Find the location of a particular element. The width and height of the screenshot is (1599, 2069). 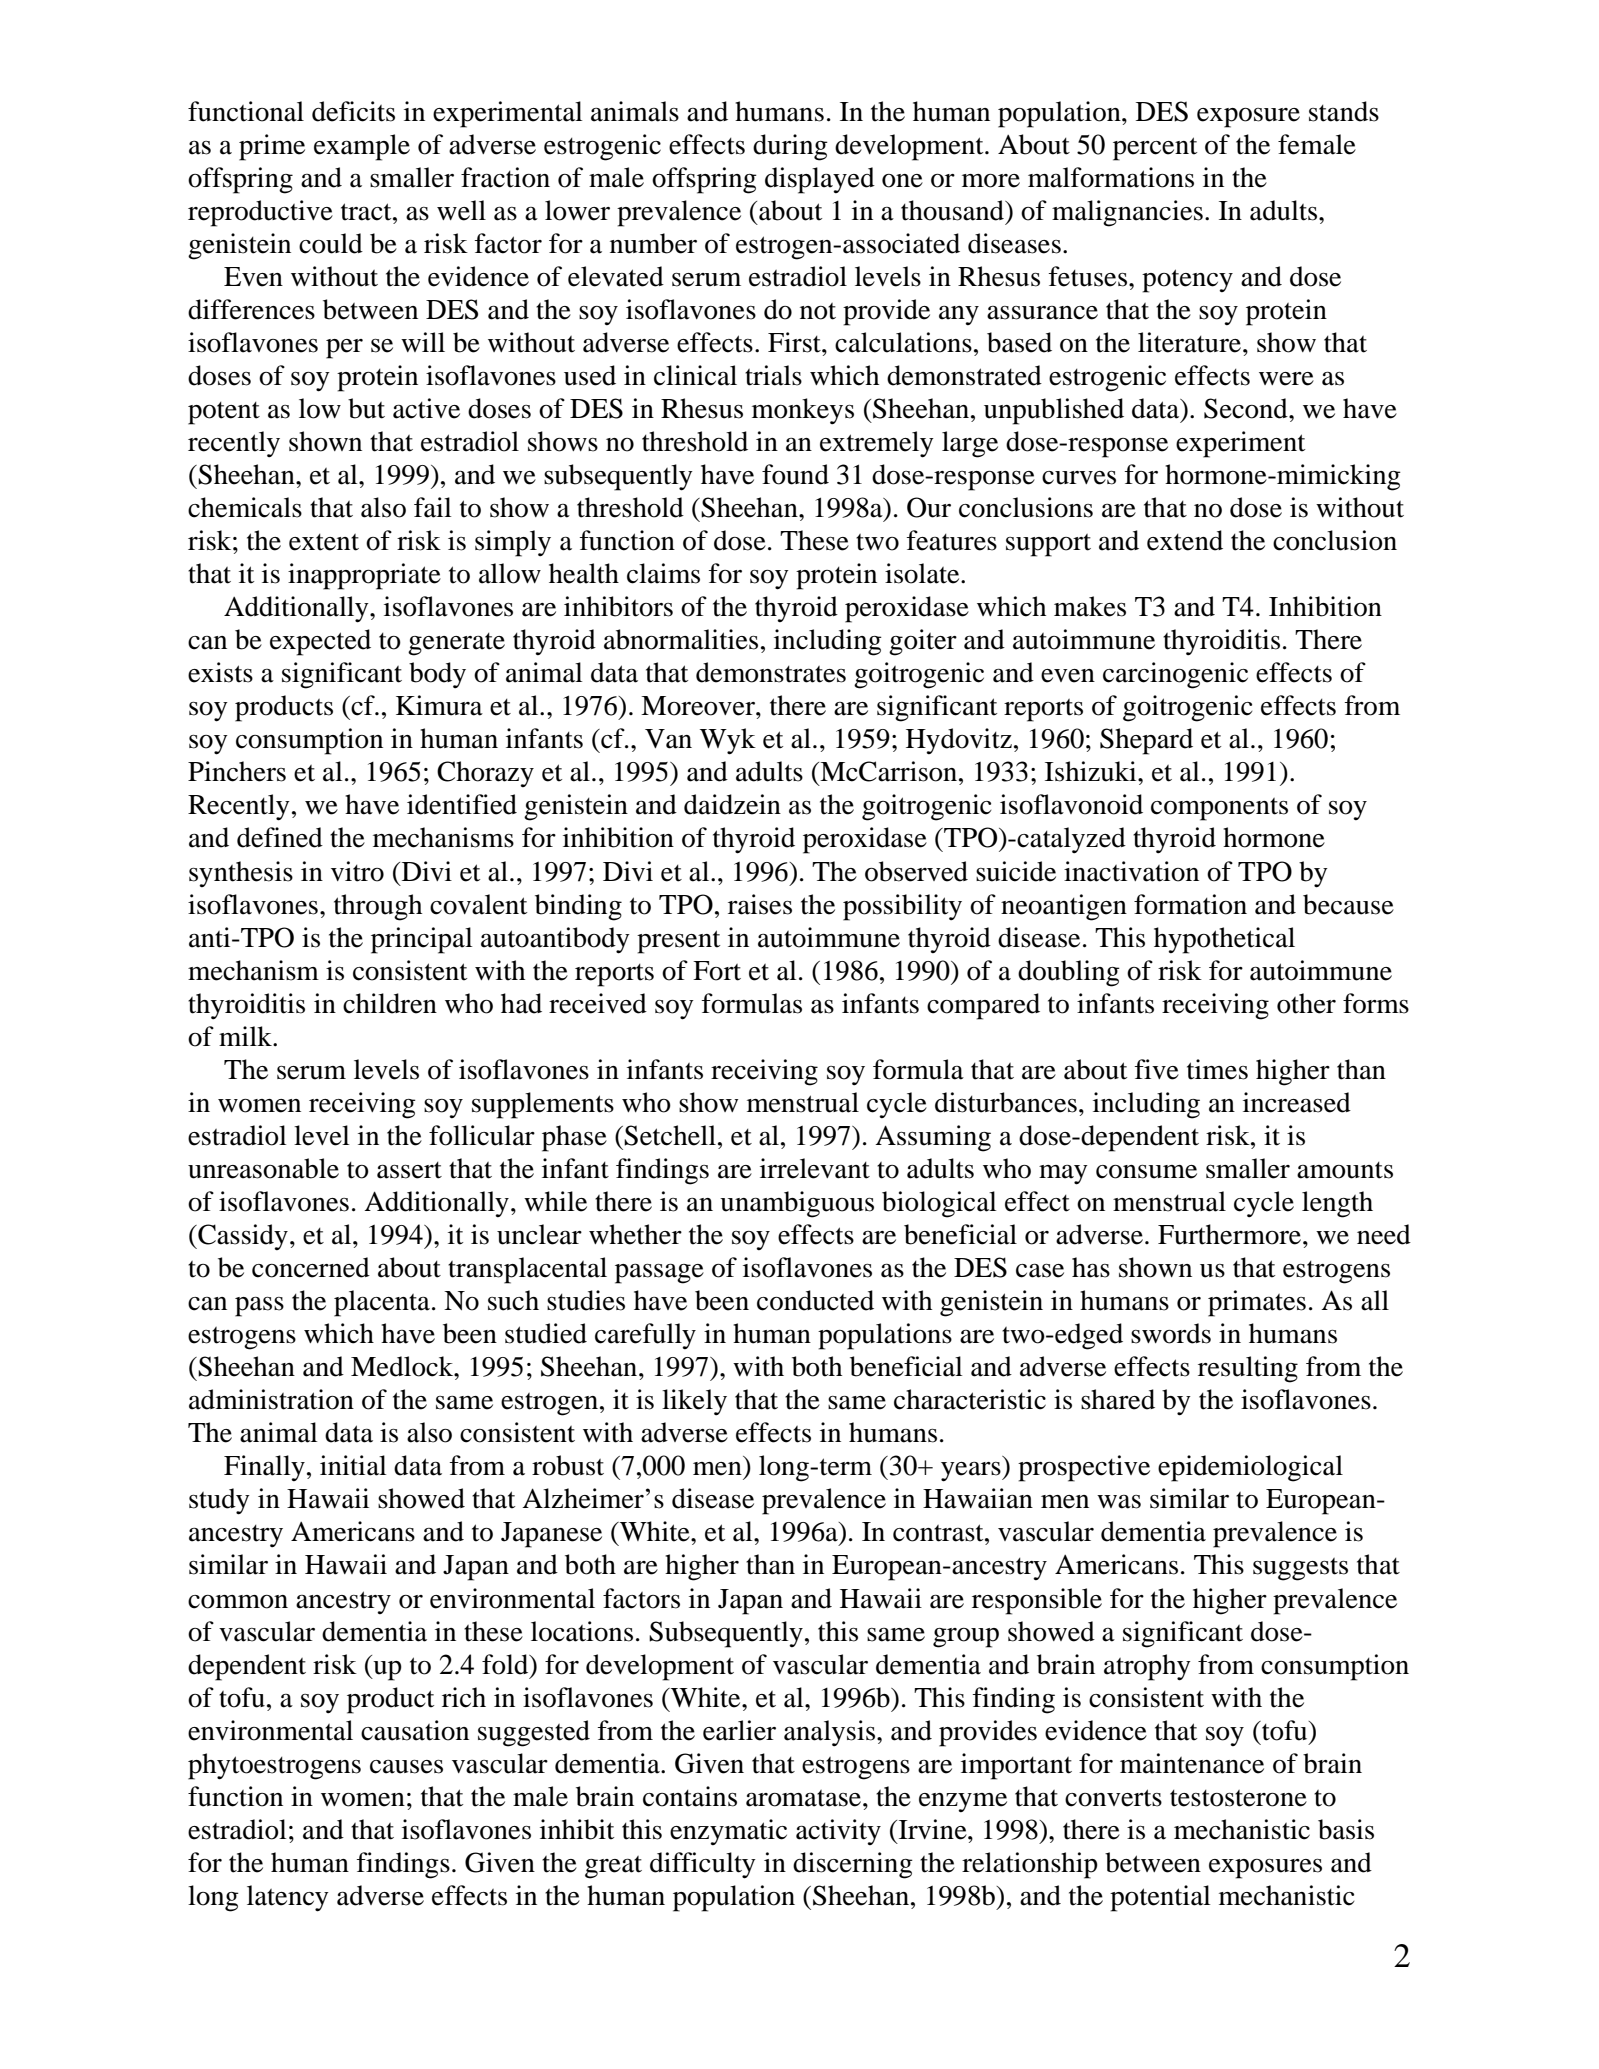

latency is located at coordinates (288, 1898).
